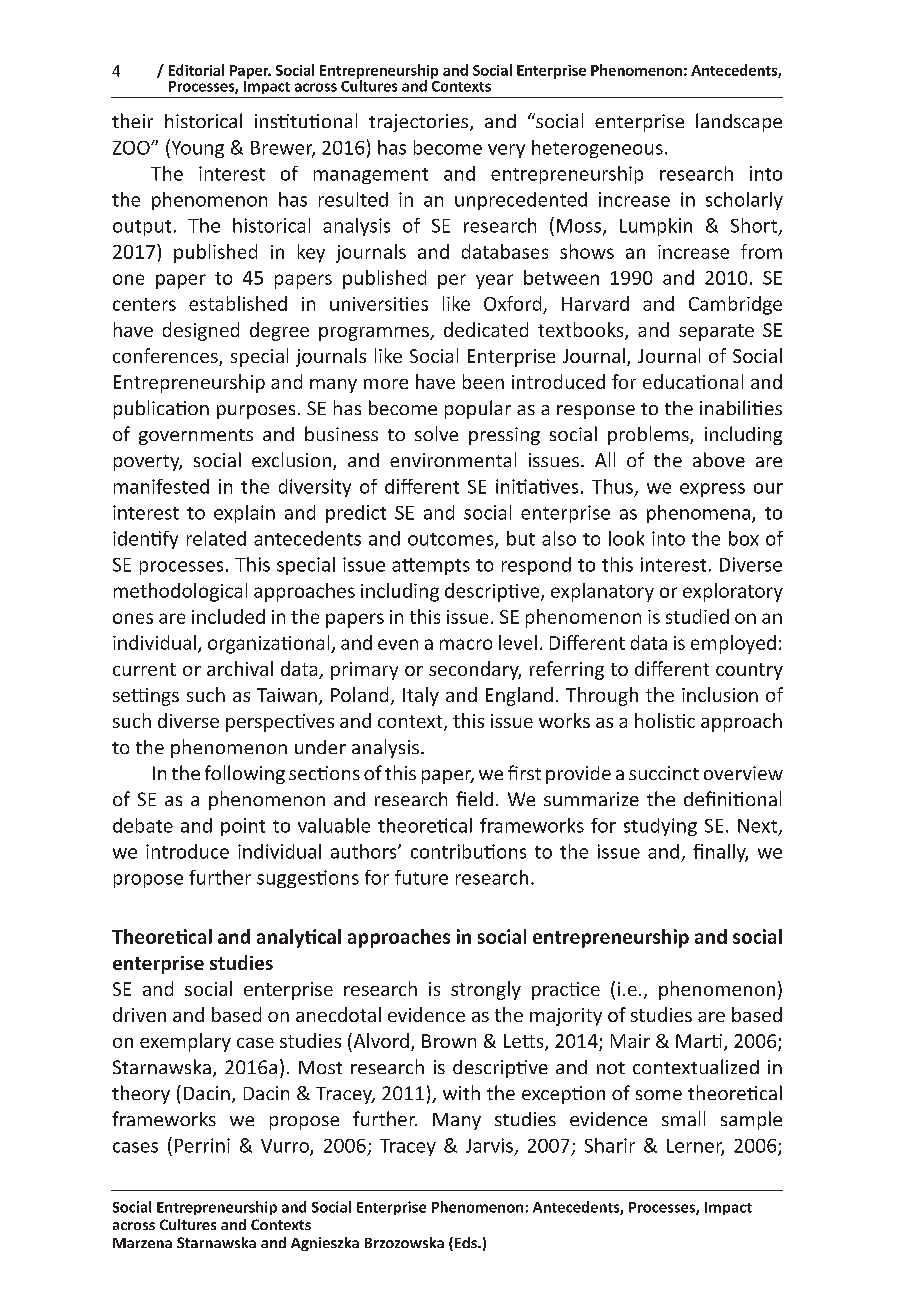 This page has height=1316, width=923. Describe the element at coordinates (486, 990) in the page. I see `strongly` at that location.
